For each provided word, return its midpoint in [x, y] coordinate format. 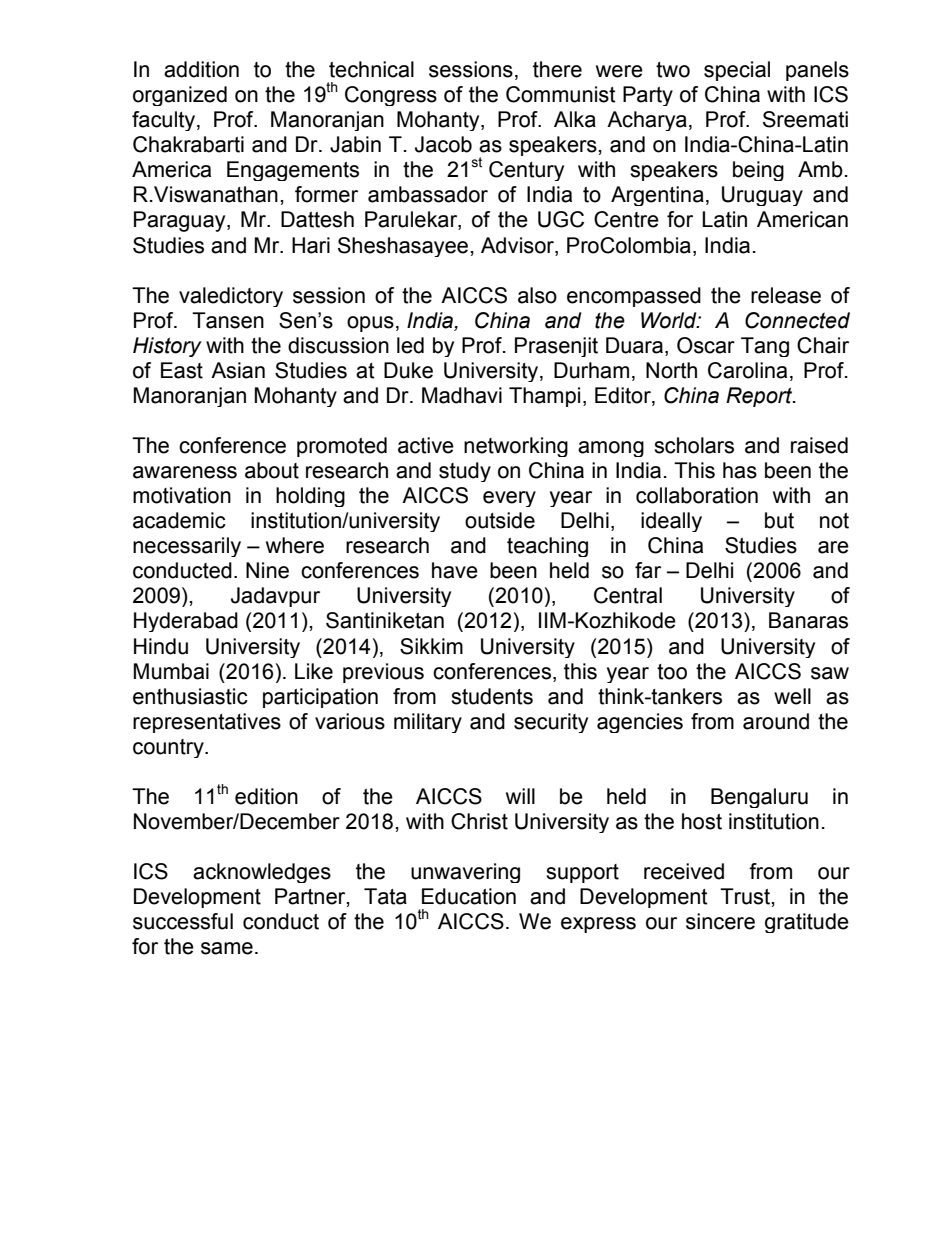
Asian [238, 370]
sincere [720, 921]
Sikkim [431, 646]
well [792, 696]
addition [201, 69]
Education [469, 896]
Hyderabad [186, 622]
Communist [561, 94]
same [227, 948]
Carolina [747, 370]
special [737, 71]
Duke [408, 370]
